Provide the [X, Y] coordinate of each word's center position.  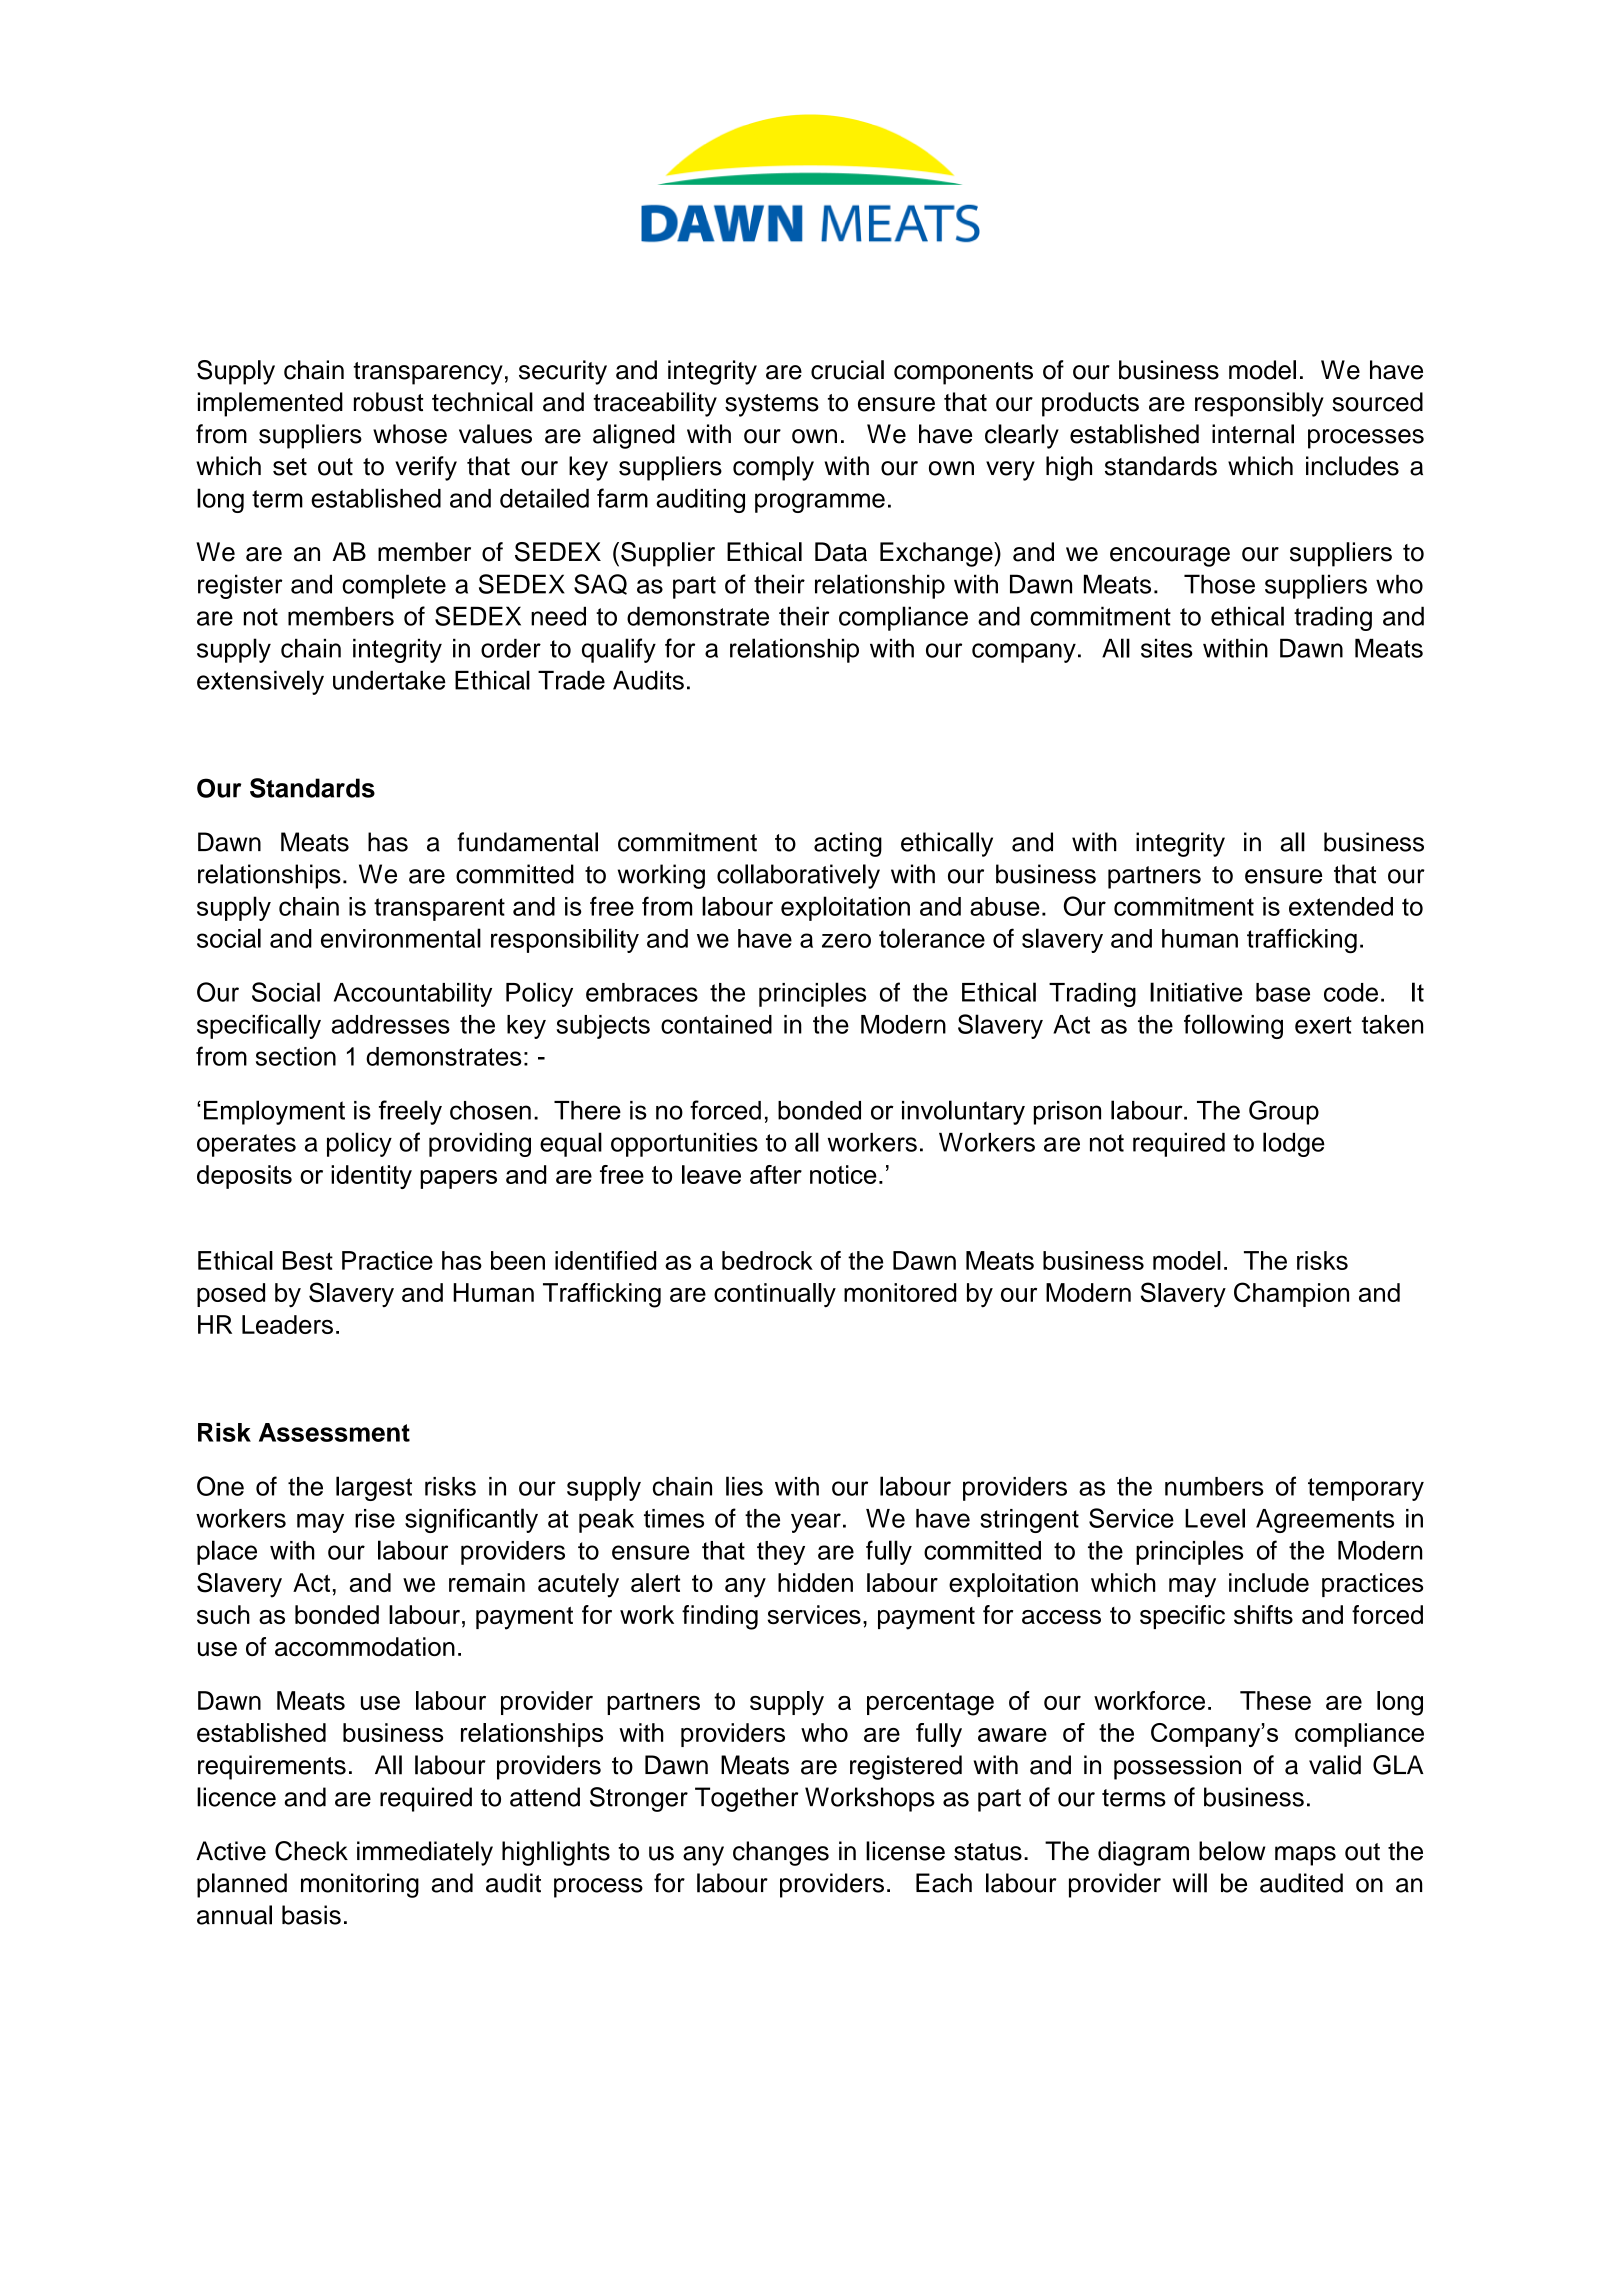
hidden [815, 1582]
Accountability [413, 994]
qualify [619, 650]
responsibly [1259, 404]
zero [846, 940]
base [1283, 992]
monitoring [360, 1885]
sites [1167, 648]
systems [772, 405]
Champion [1291, 1294]
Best [308, 1260]
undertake [389, 680]
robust [388, 402]
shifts [1263, 1614]
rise [375, 1518]
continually [775, 1295]
